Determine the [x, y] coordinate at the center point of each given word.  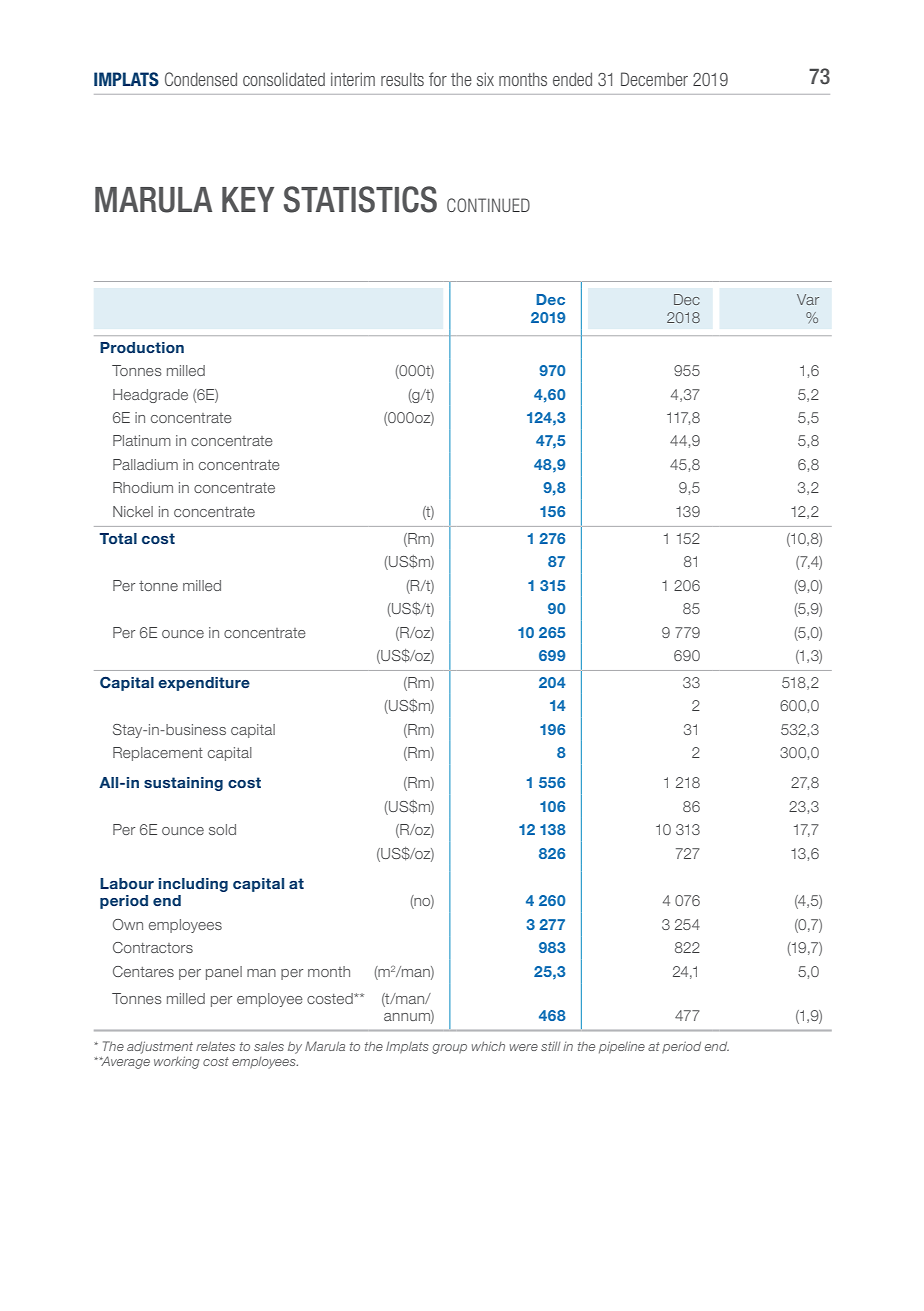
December [654, 79]
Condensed [201, 79]
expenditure [204, 684]
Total [118, 538]
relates [215, 1046]
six [485, 79]
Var [808, 299]
